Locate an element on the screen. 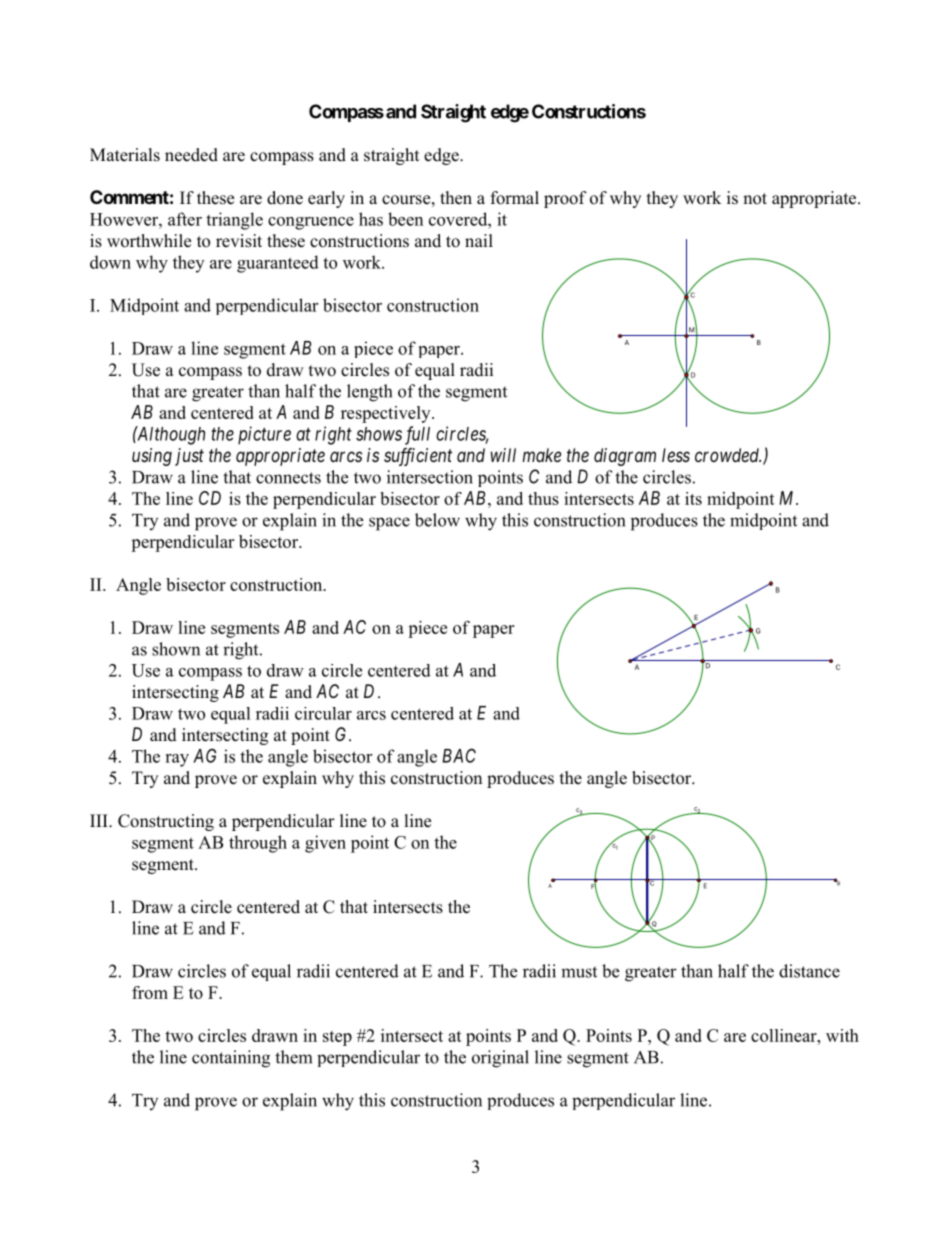 This screenshot has width=952, height=1233. then is located at coordinates (456, 198).
